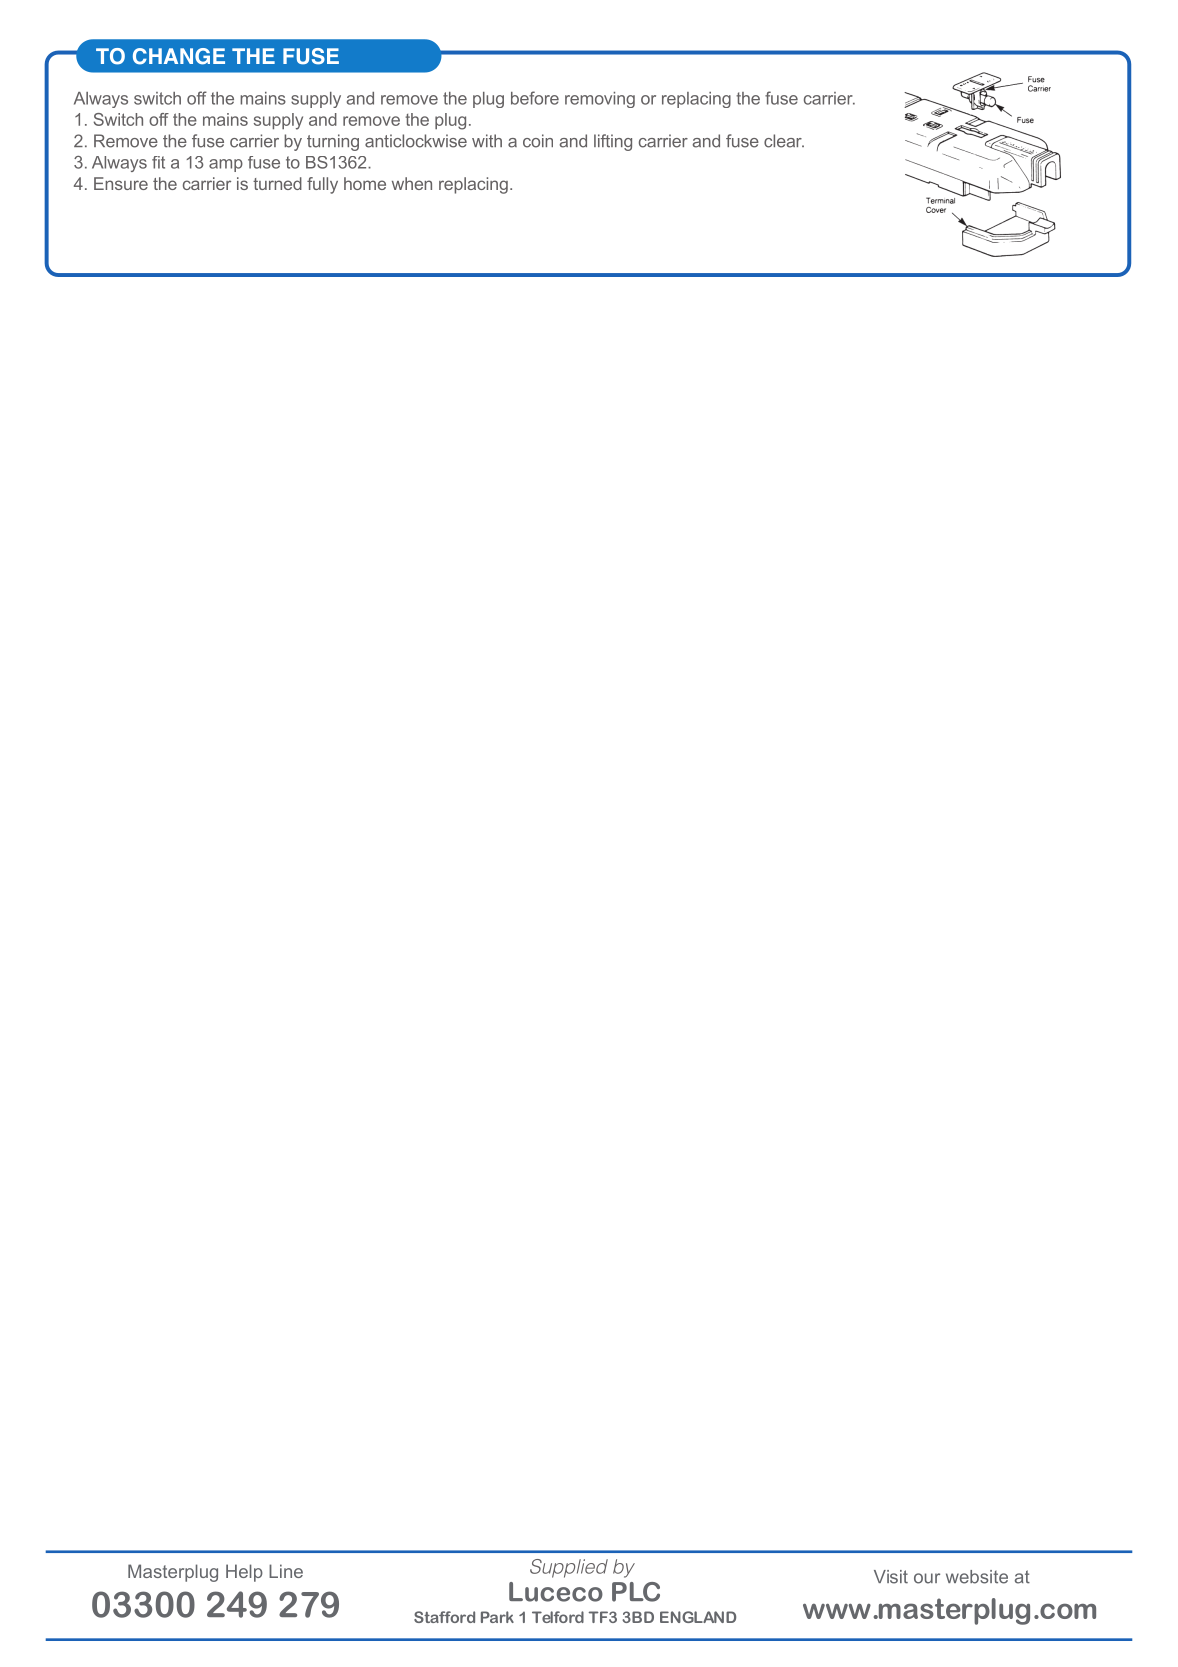 The height and width of the screenshot is (1667, 1178). I want to click on turned, so click(277, 183).
